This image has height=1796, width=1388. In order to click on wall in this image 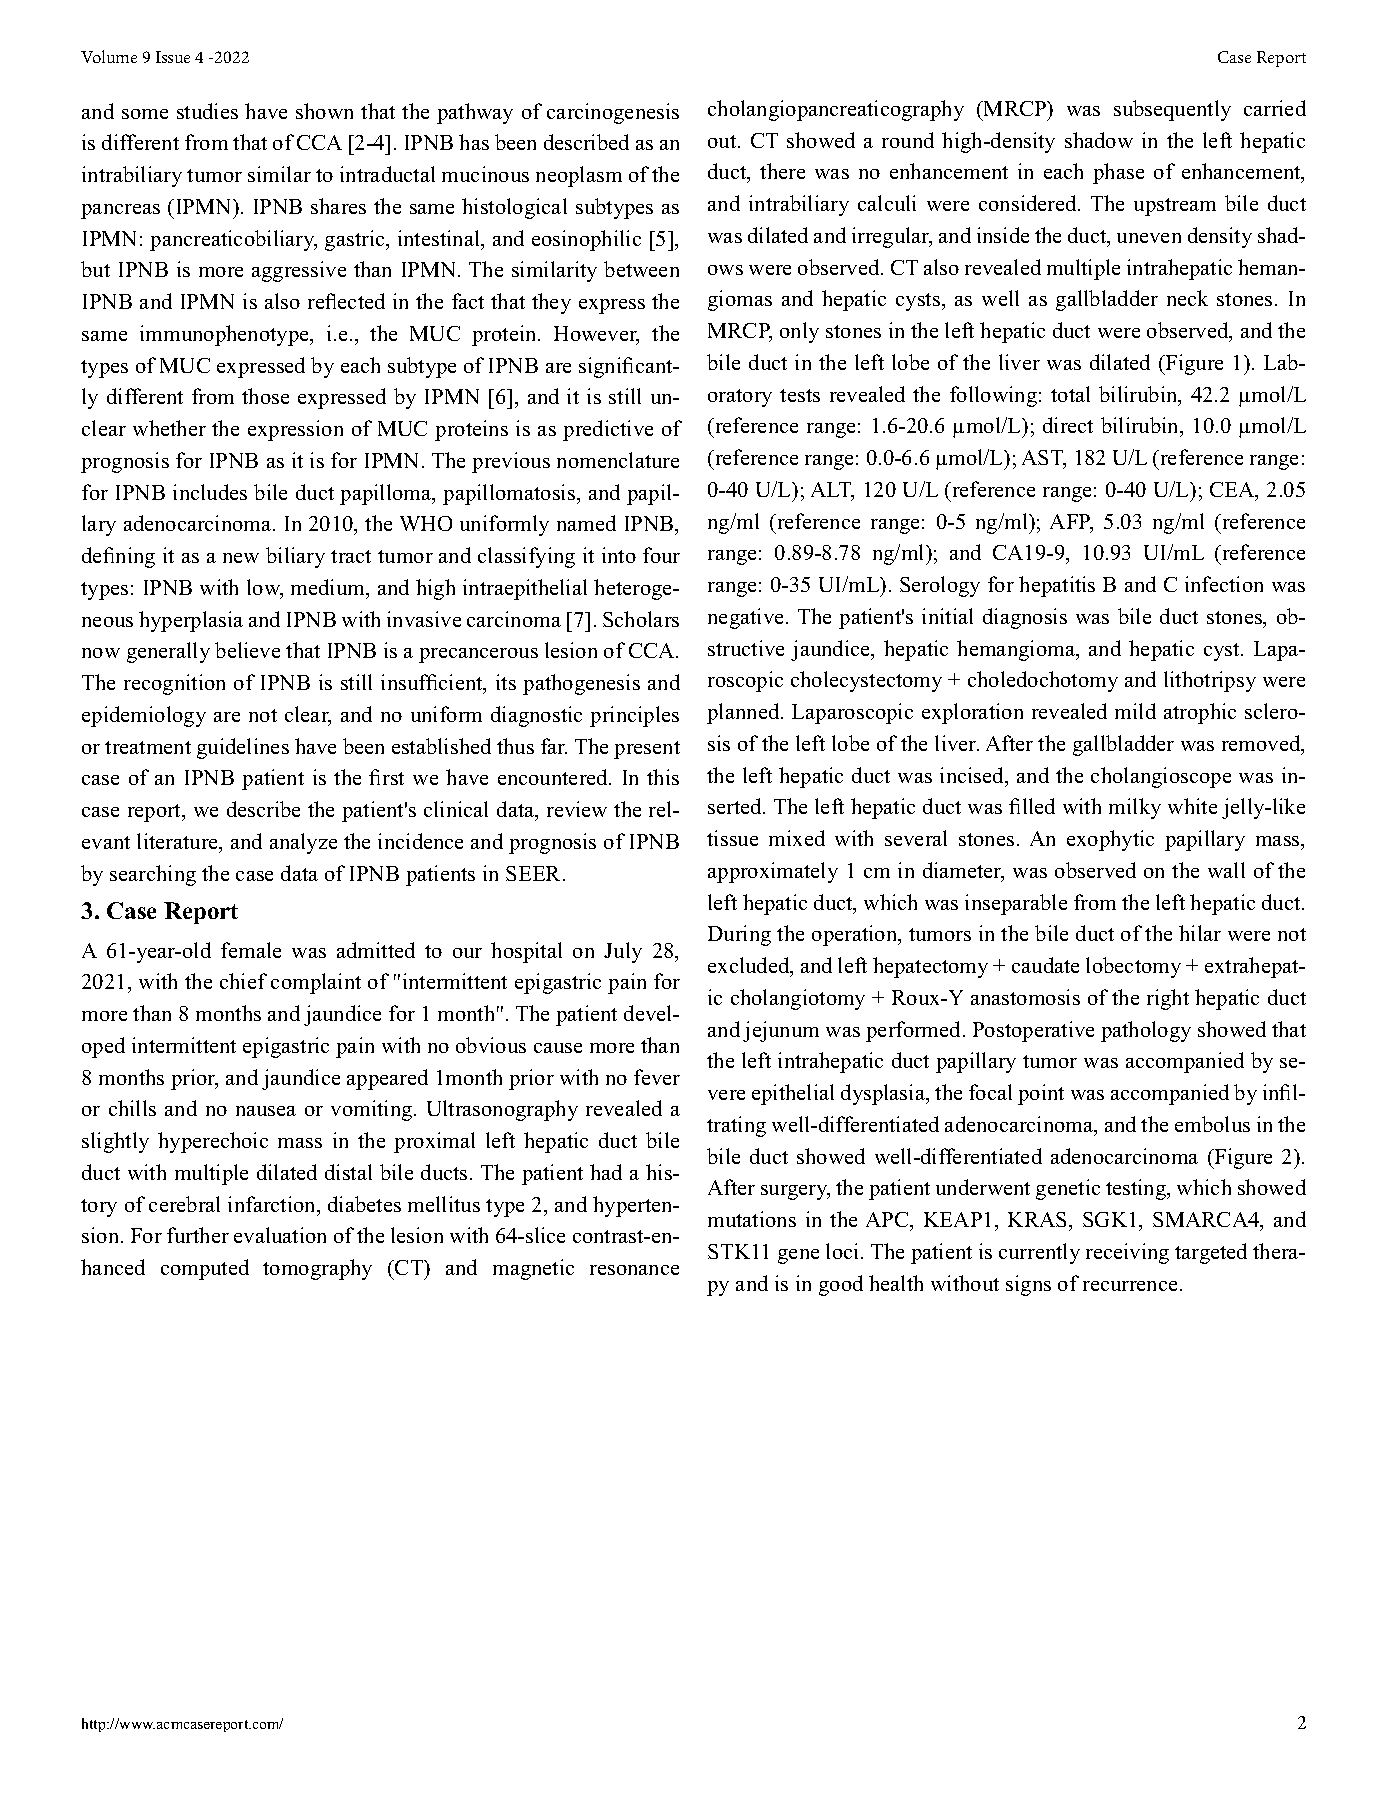, I will do `click(1226, 870)`.
